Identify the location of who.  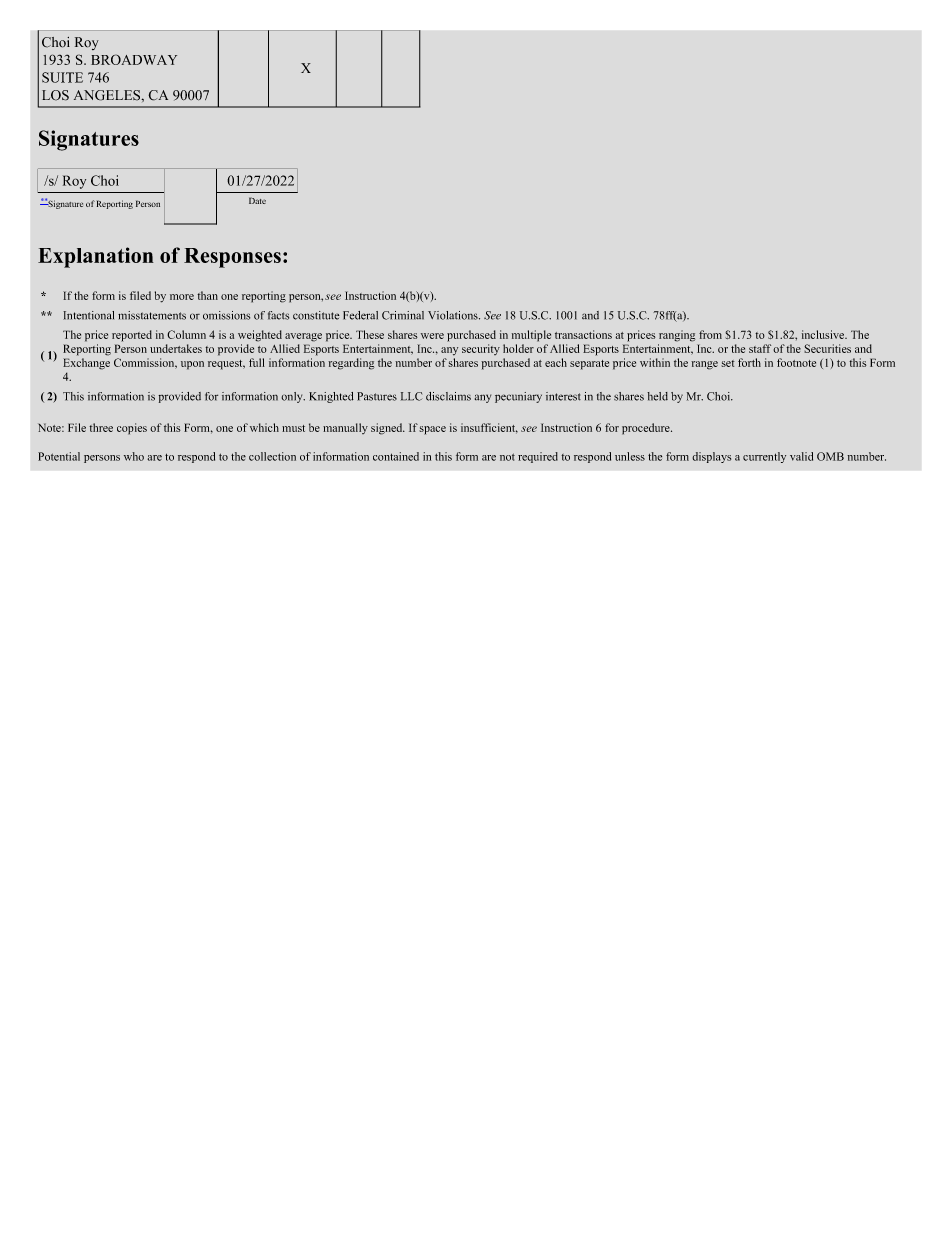
(134, 456).
